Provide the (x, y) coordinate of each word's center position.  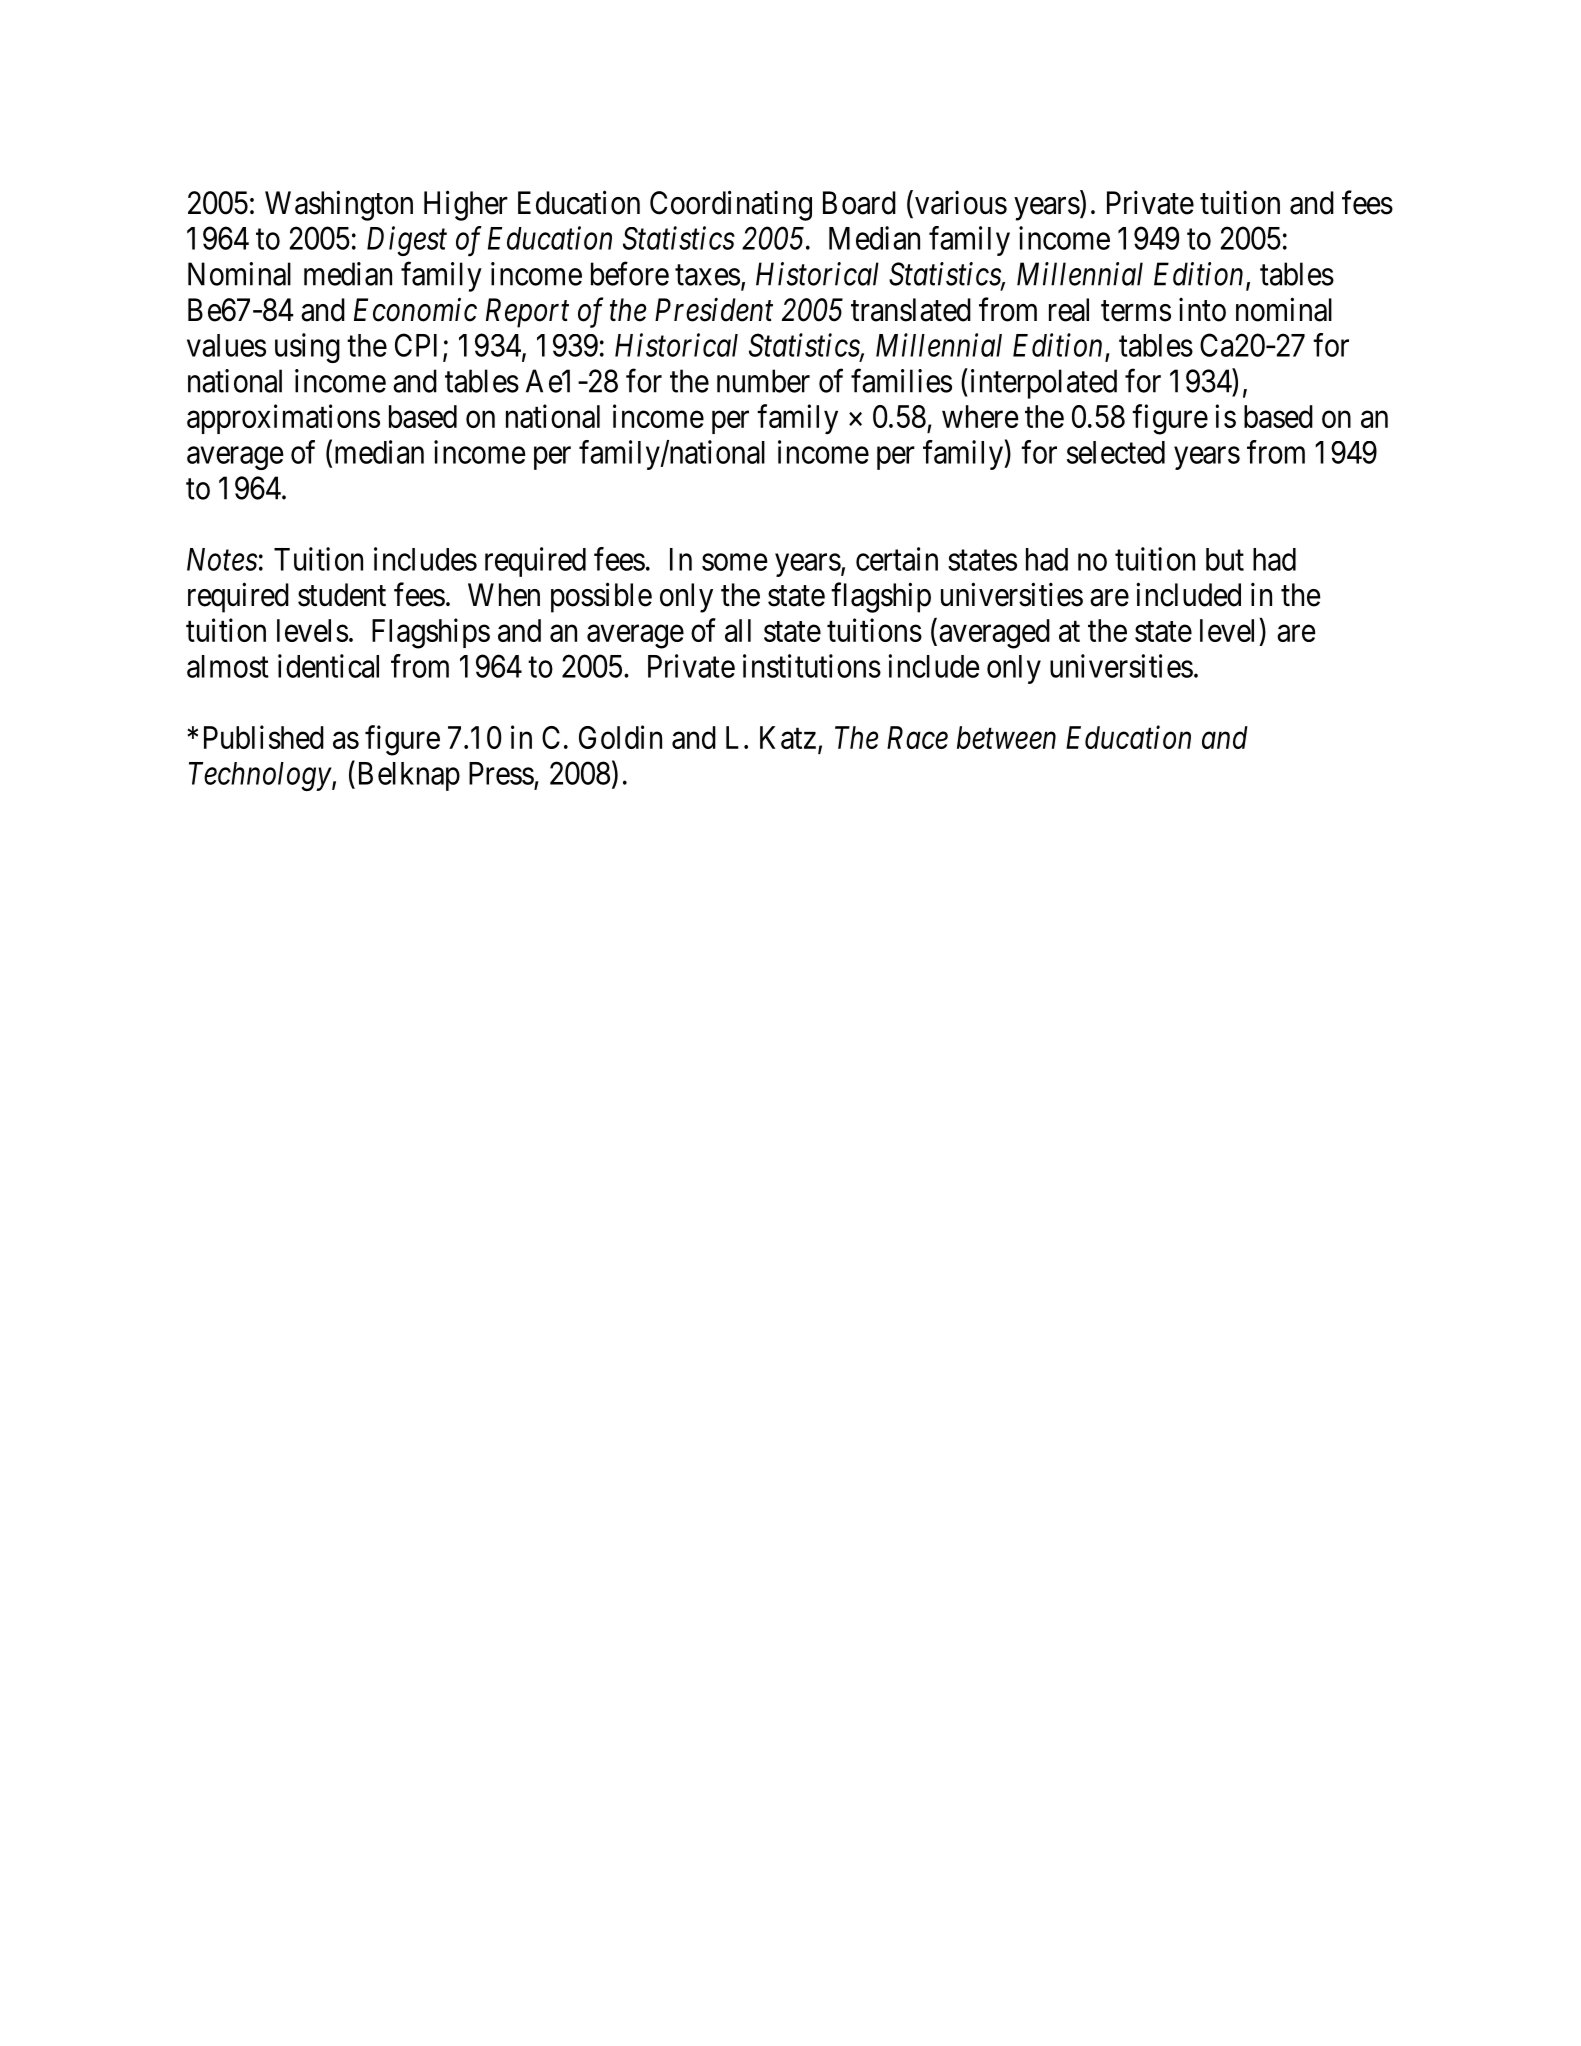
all (738, 630)
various (961, 202)
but (1225, 559)
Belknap (409, 776)
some (735, 562)
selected (1116, 452)
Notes (222, 559)
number (763, 381)
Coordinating (731, 205)
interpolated (1044, 384)
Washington (339, 205)
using (307, 348)
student (342, 595)
